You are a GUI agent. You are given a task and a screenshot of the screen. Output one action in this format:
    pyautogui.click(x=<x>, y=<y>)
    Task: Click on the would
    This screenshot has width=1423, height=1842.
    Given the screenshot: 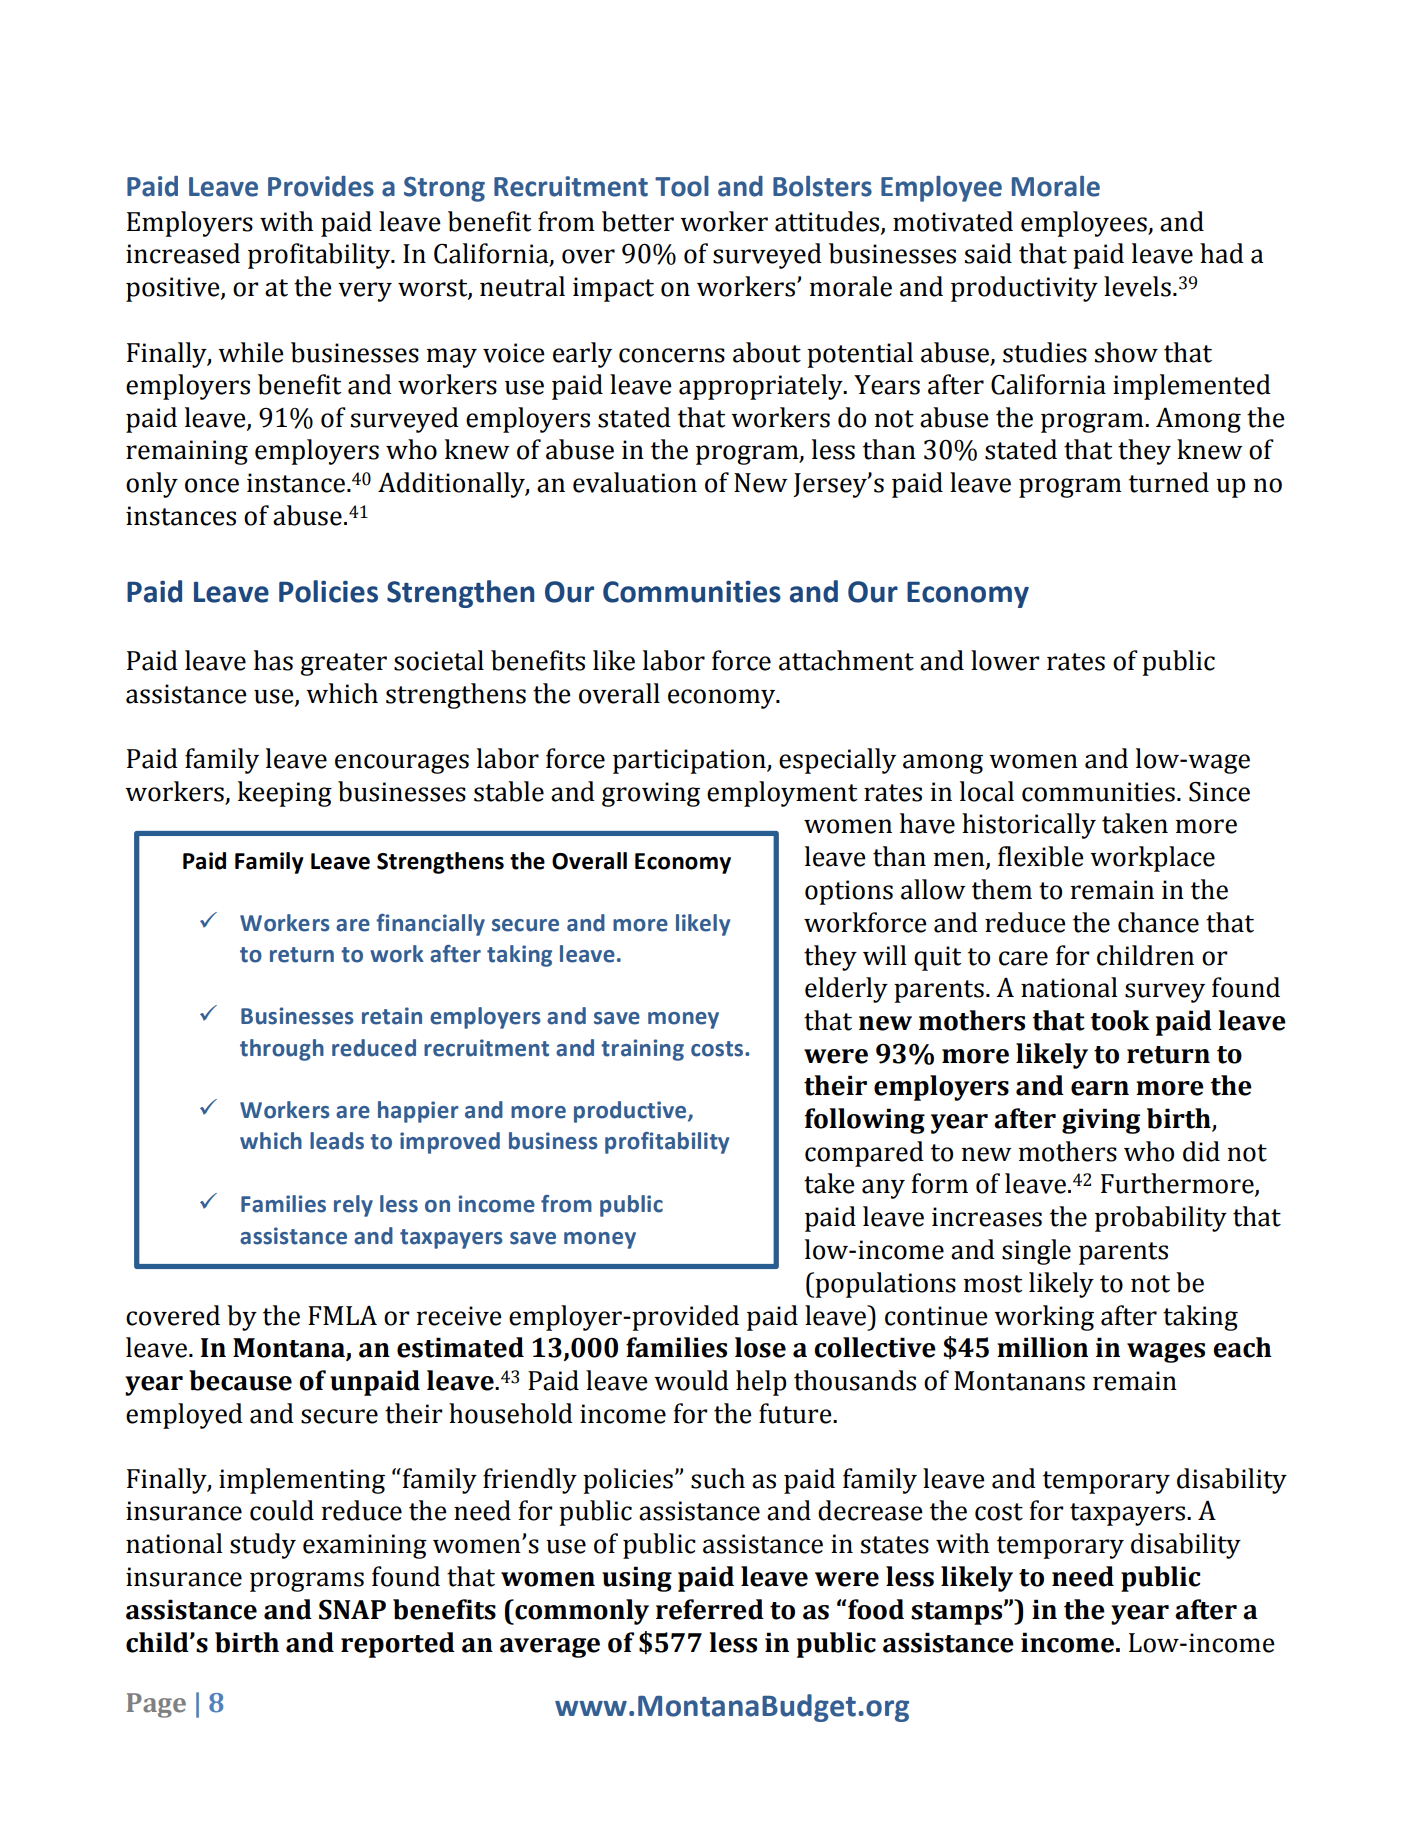 What is the action you would take?
    pyautogui.click(x=691, y=1380)
